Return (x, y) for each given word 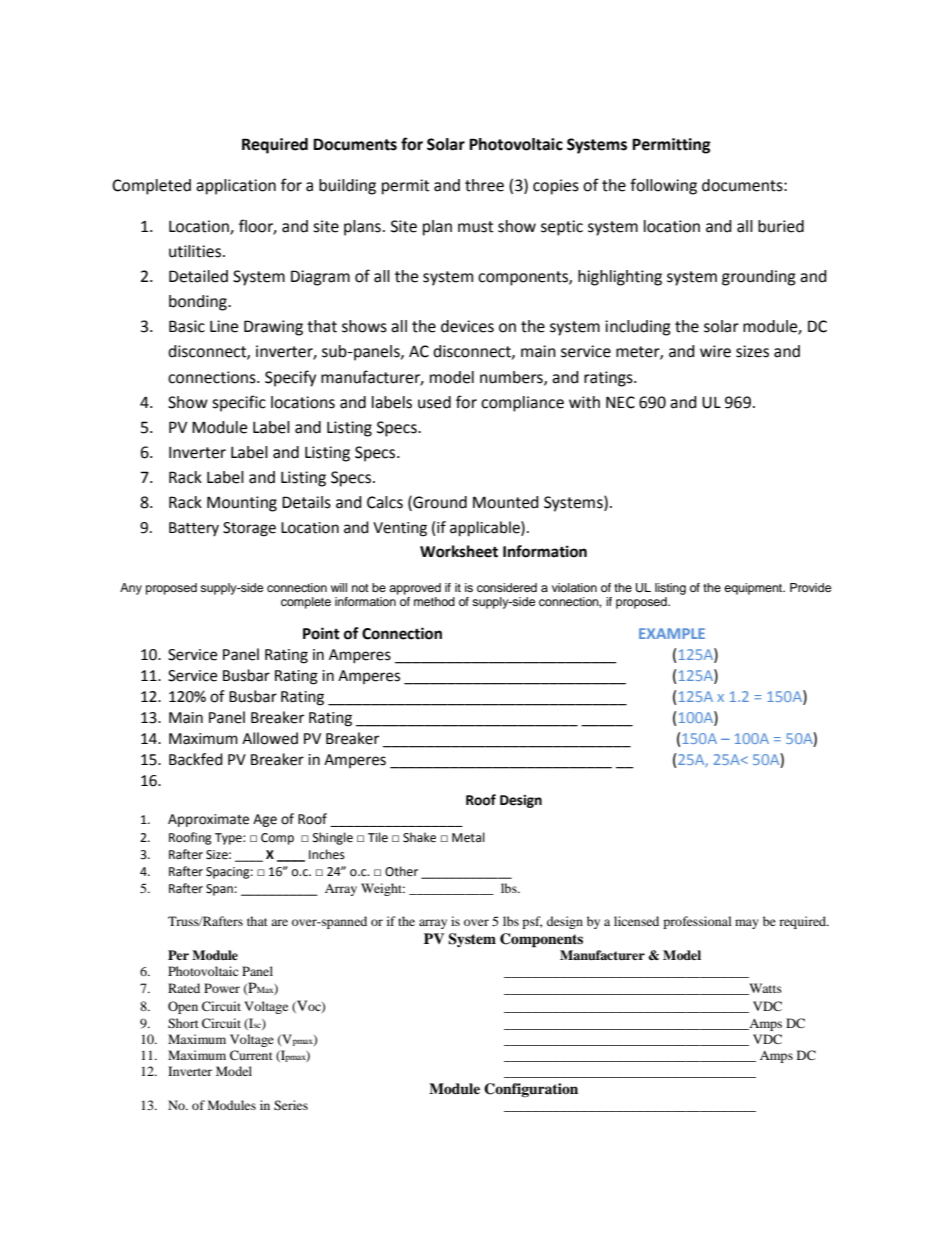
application (236, 187)
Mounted (506, 502)
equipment (754, 589)
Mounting (242, 504)
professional (697, 922)
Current (251, 1055)
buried (781, 226)
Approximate (208, 820)
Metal (468, 837)
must (475, 227)
